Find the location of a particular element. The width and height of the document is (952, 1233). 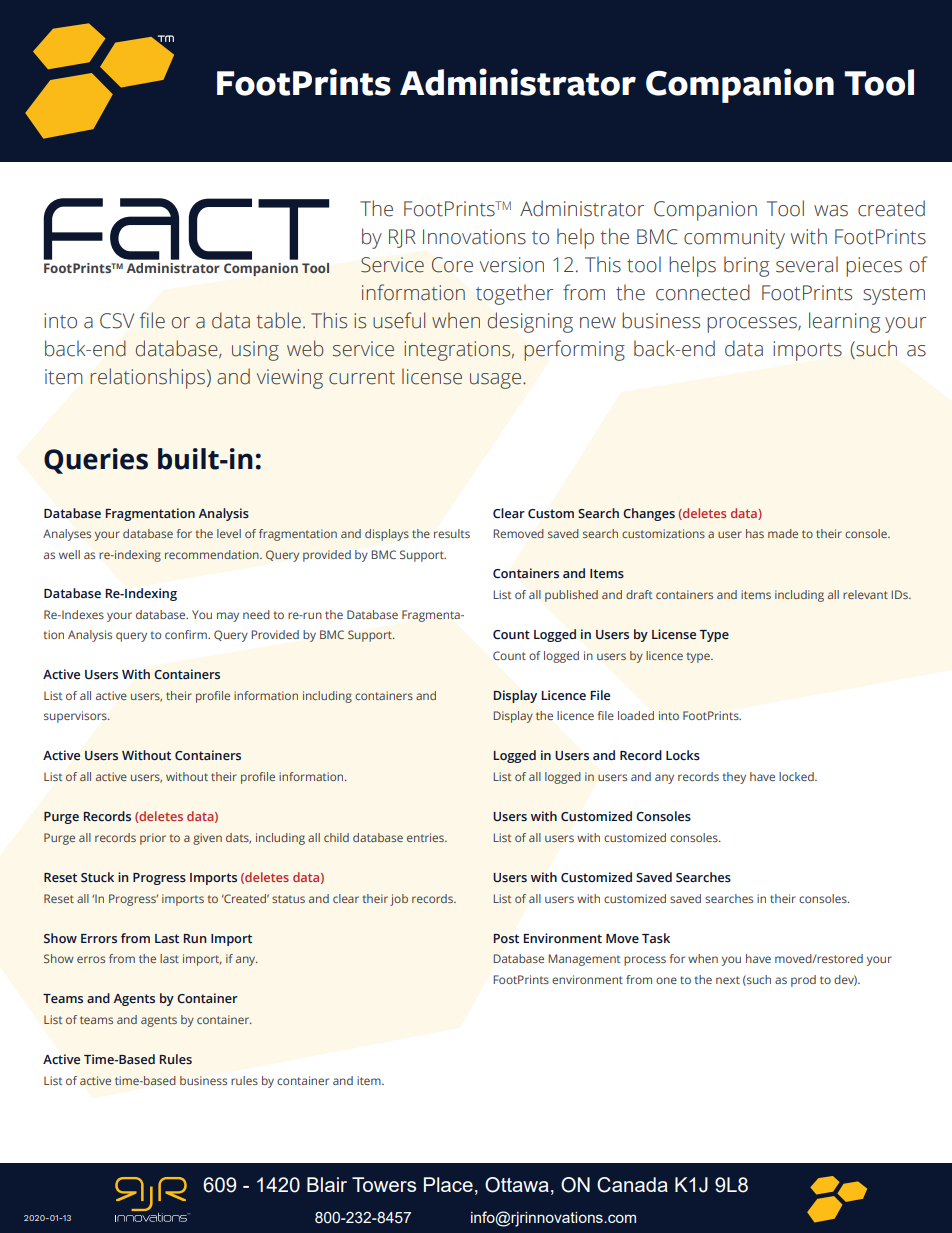

Queries is located at coordinates (96, 461).
